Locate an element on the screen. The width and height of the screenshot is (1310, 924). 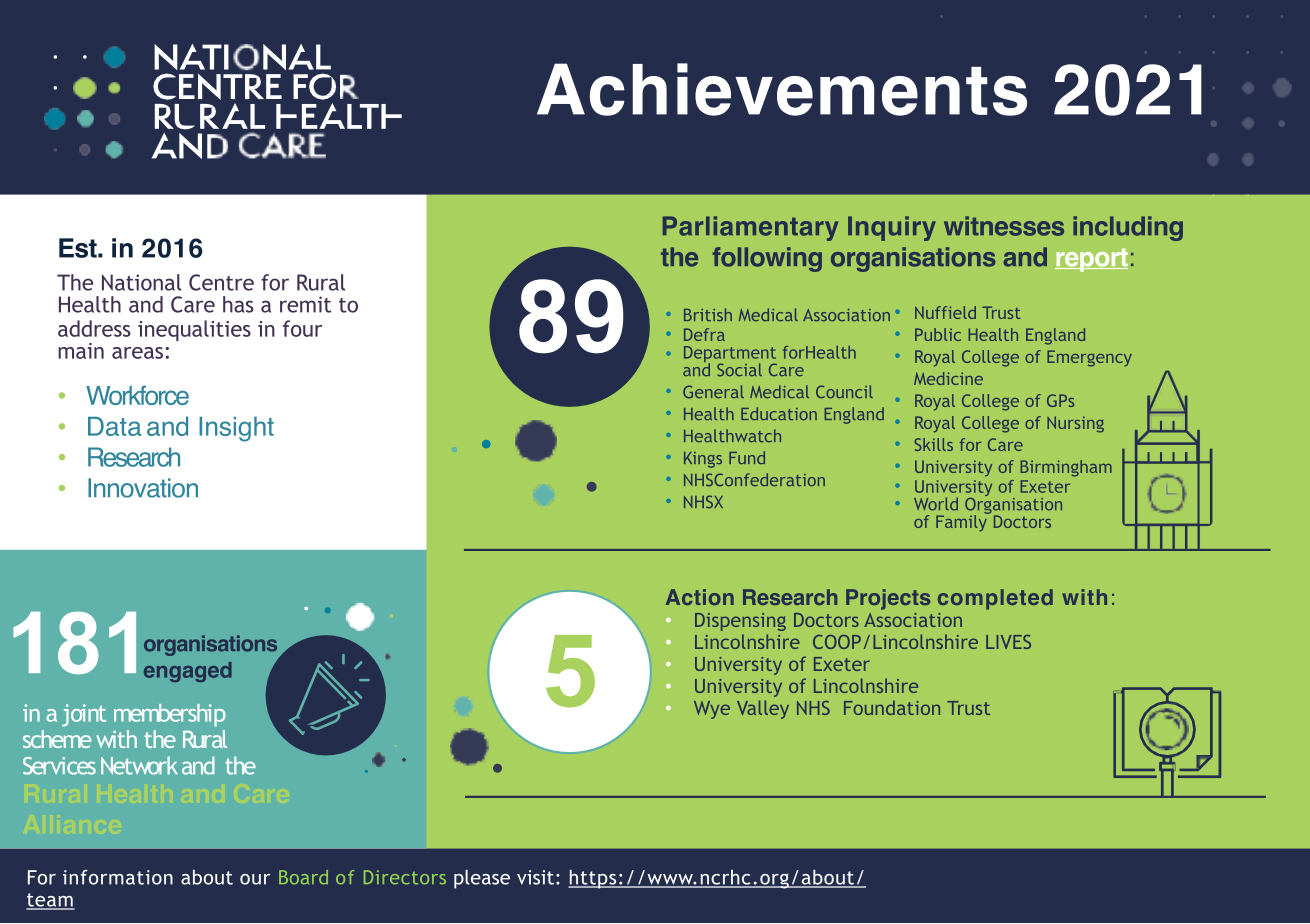
Achievements is located at coordinates (782, 89).
